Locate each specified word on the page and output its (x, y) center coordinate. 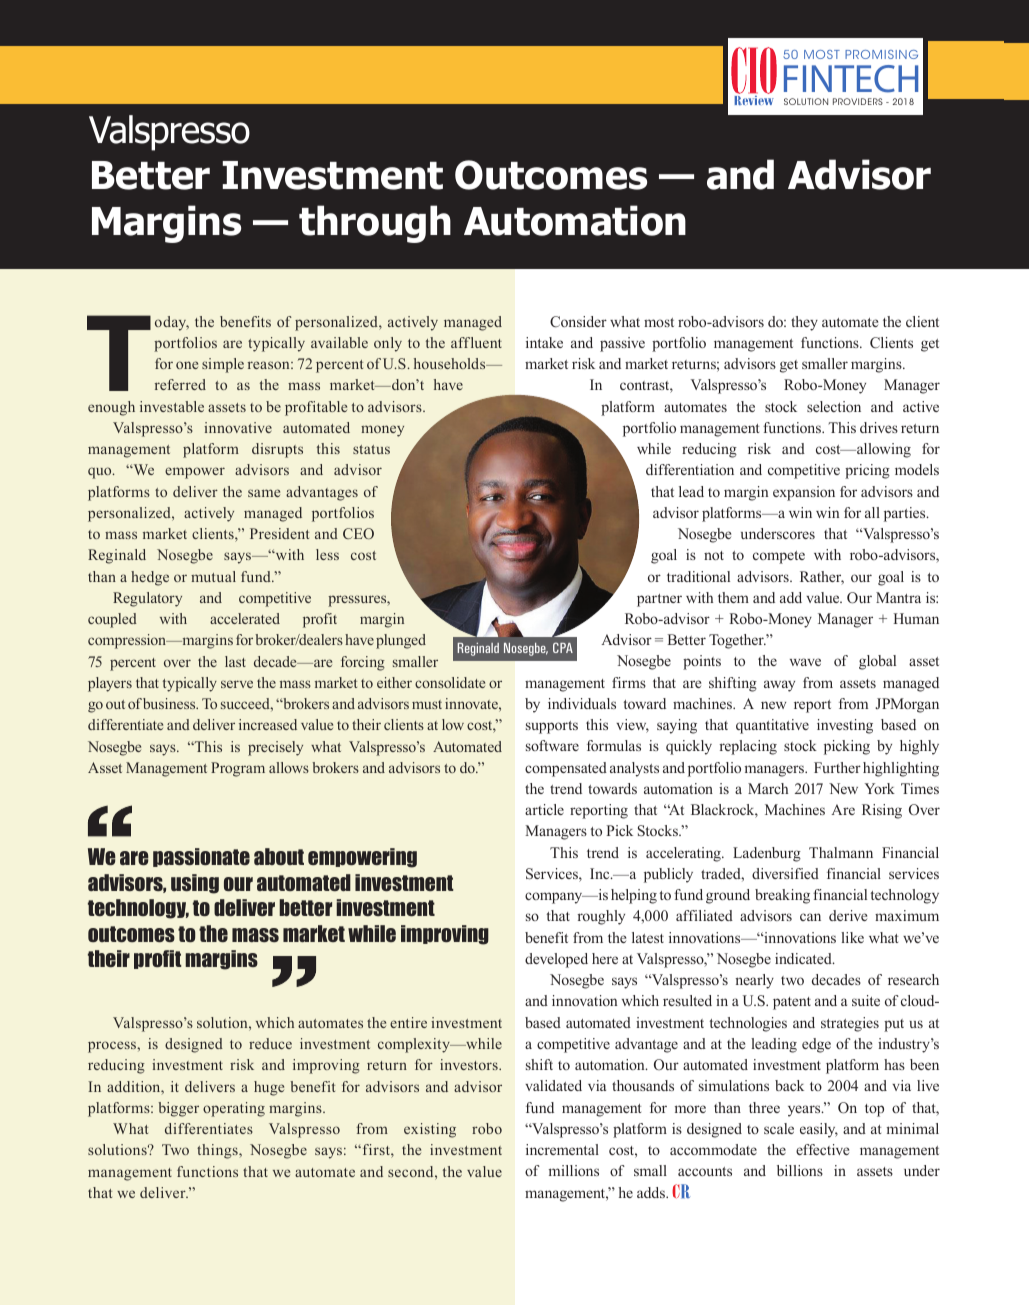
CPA (563, 647)
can (810, 917)
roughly (601, 917)
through (375, 224)
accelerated (245, 618)
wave (805, 662)
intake (544, 342)
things (218, 1151)
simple (223, 365)
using (195, 884)
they (804, 323)
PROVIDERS (858, 101)
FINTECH (851, 79)
